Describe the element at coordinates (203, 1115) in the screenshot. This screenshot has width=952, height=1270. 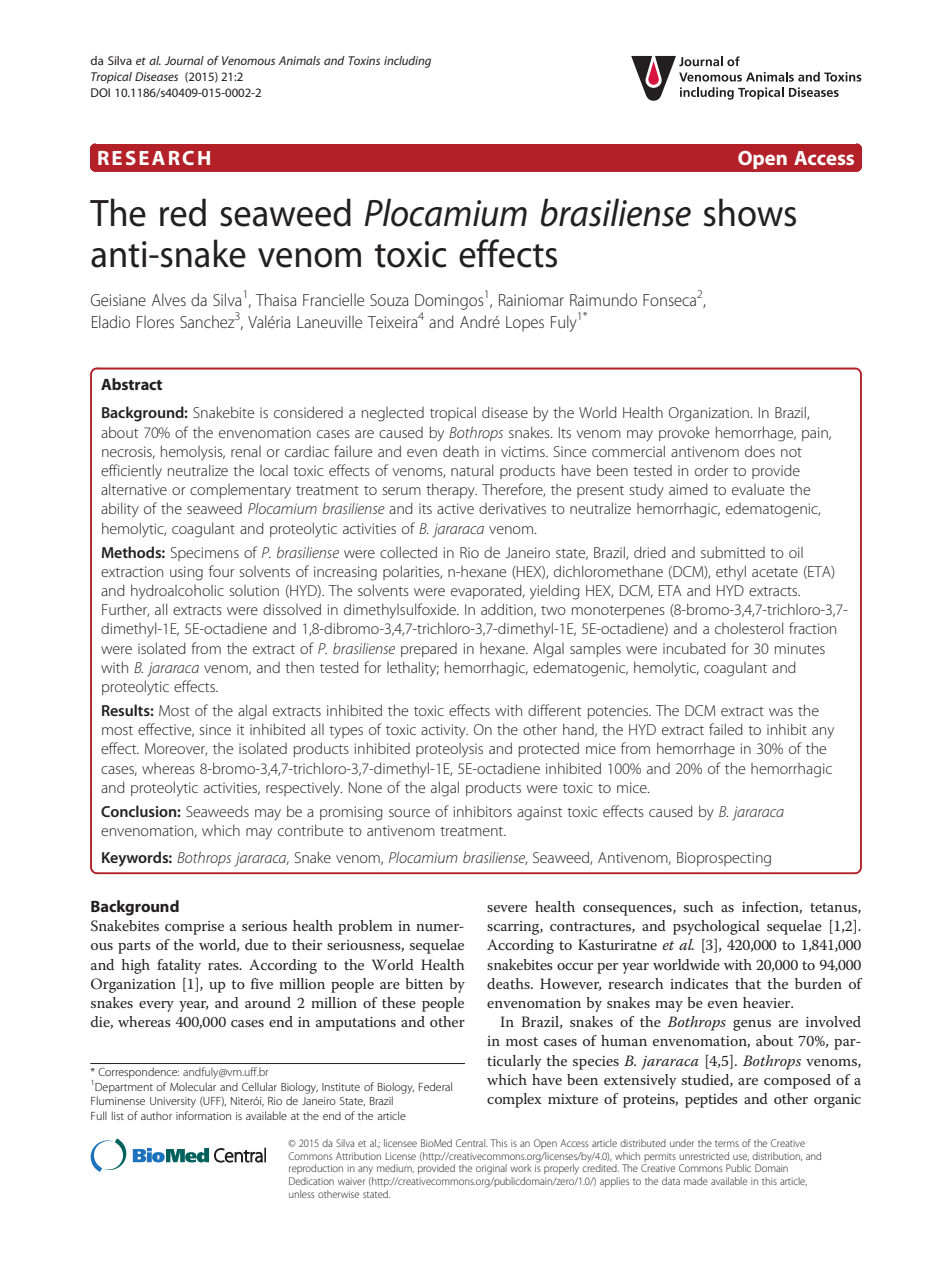
I see `information` at that location.
